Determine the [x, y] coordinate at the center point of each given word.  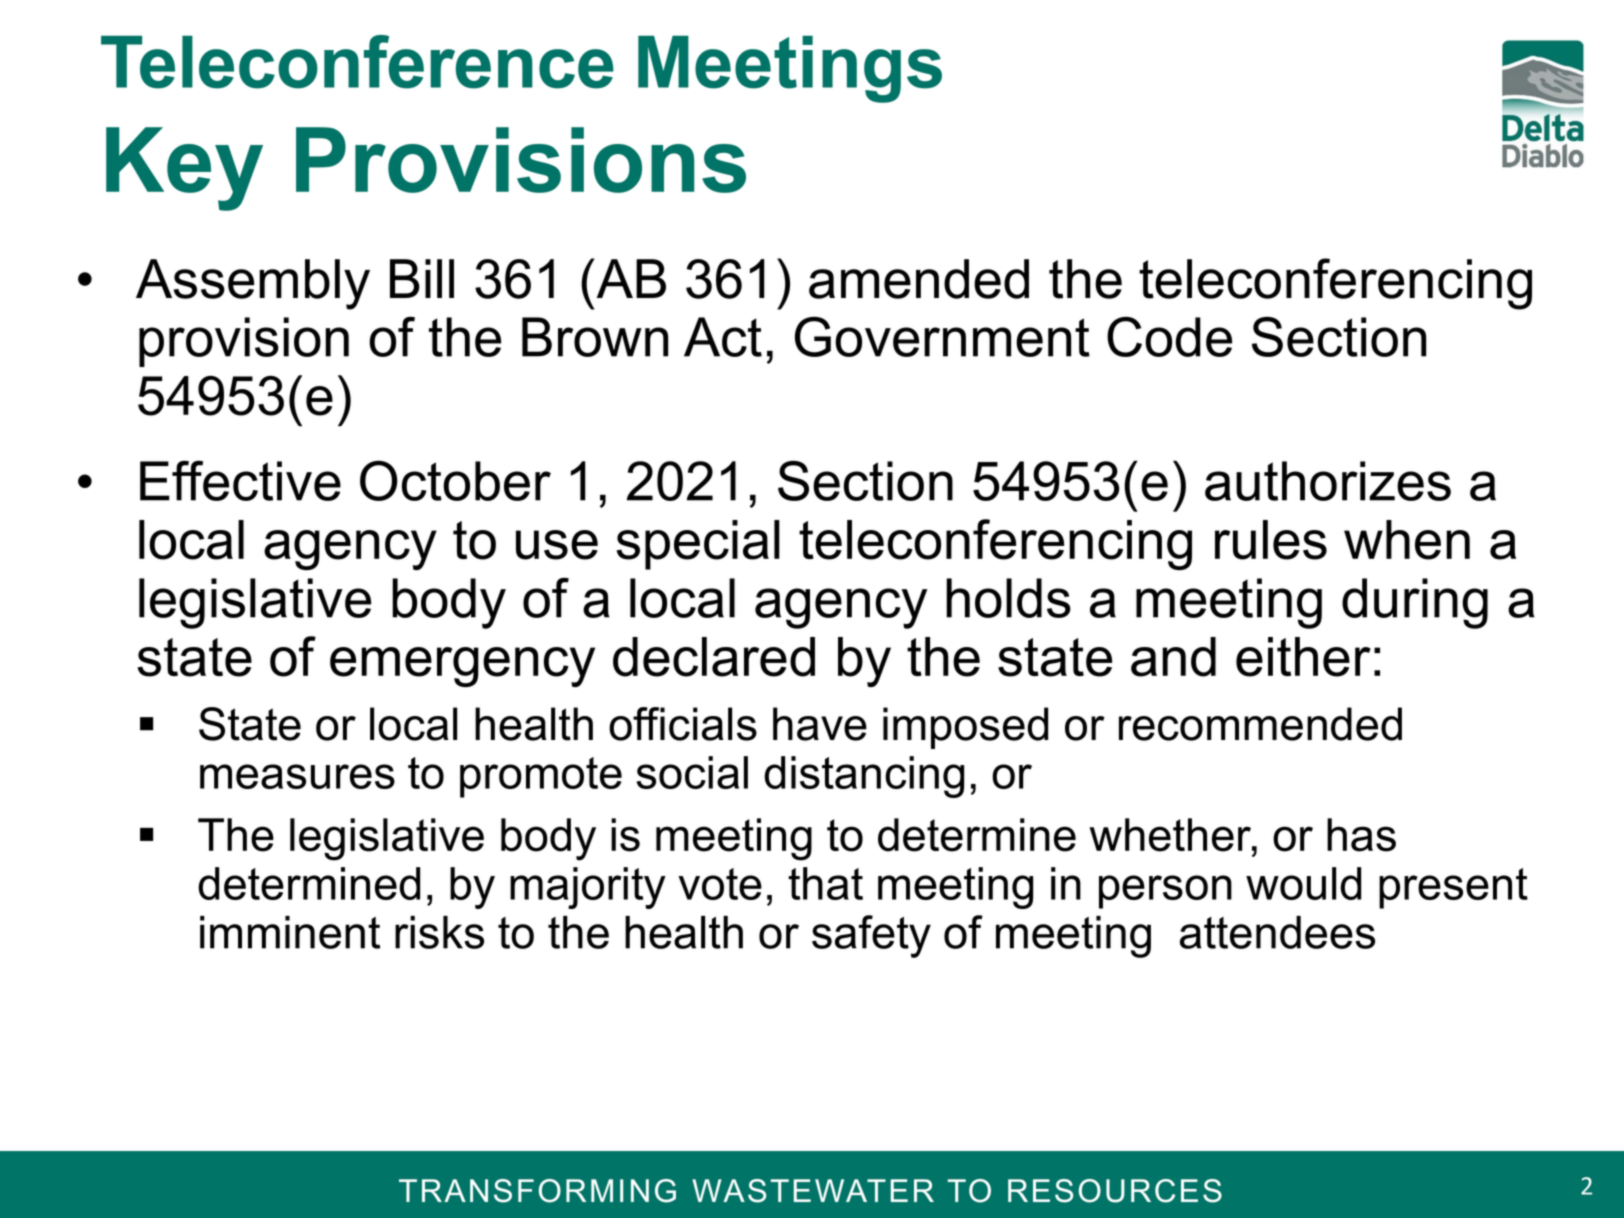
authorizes [1328, 481]
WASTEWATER [813, 1191]
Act [723, 337]
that [825, 883]
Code [1169, 337]
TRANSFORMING [537, 1191]
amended [919, 279]
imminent [290, 932]
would [1303, 883]
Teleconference [357, 62]
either [1303, 657]
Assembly [253, 284]
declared [714, 657]
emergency [462, 667]
